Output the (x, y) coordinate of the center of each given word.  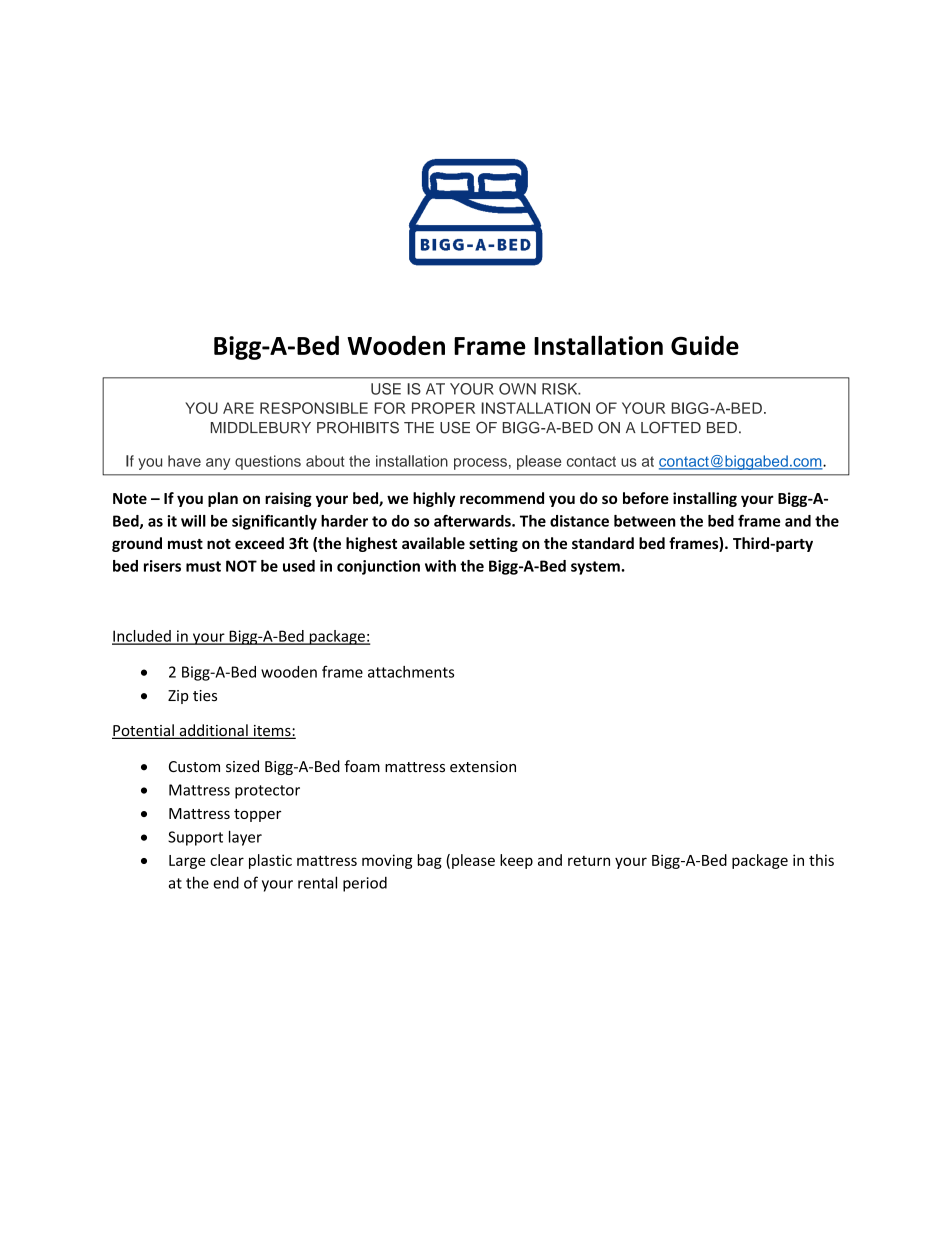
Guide (705, 345)
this (821, 860)
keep (516, 861)
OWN (517, 389)
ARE (238, 408)
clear (227, 860)
